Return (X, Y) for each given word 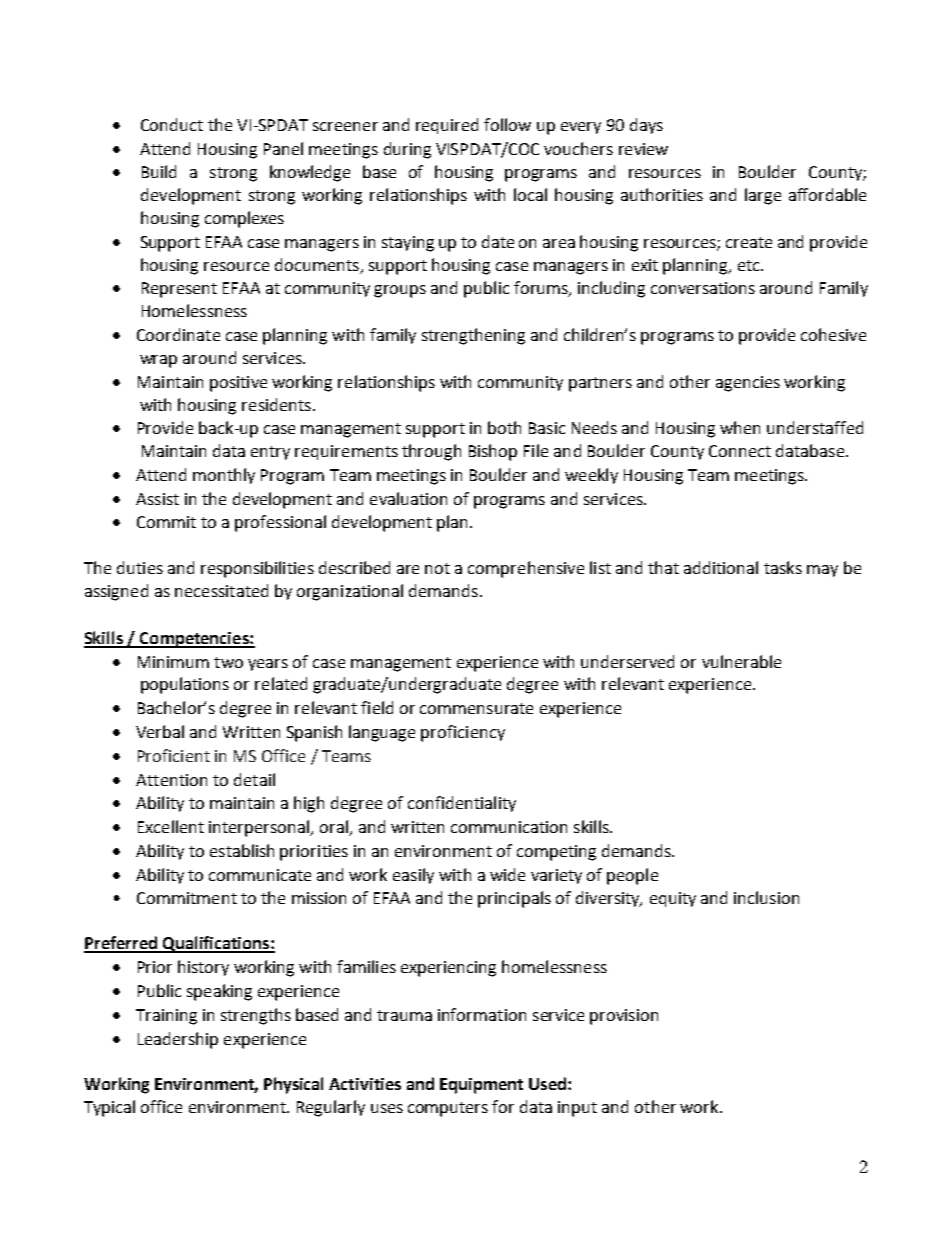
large (763, 196)
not (437, 568)
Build (159, 171)
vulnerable (741, 661)
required (447, 126)
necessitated (221, 590)
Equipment (481, 1086)
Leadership (178, 1040)
